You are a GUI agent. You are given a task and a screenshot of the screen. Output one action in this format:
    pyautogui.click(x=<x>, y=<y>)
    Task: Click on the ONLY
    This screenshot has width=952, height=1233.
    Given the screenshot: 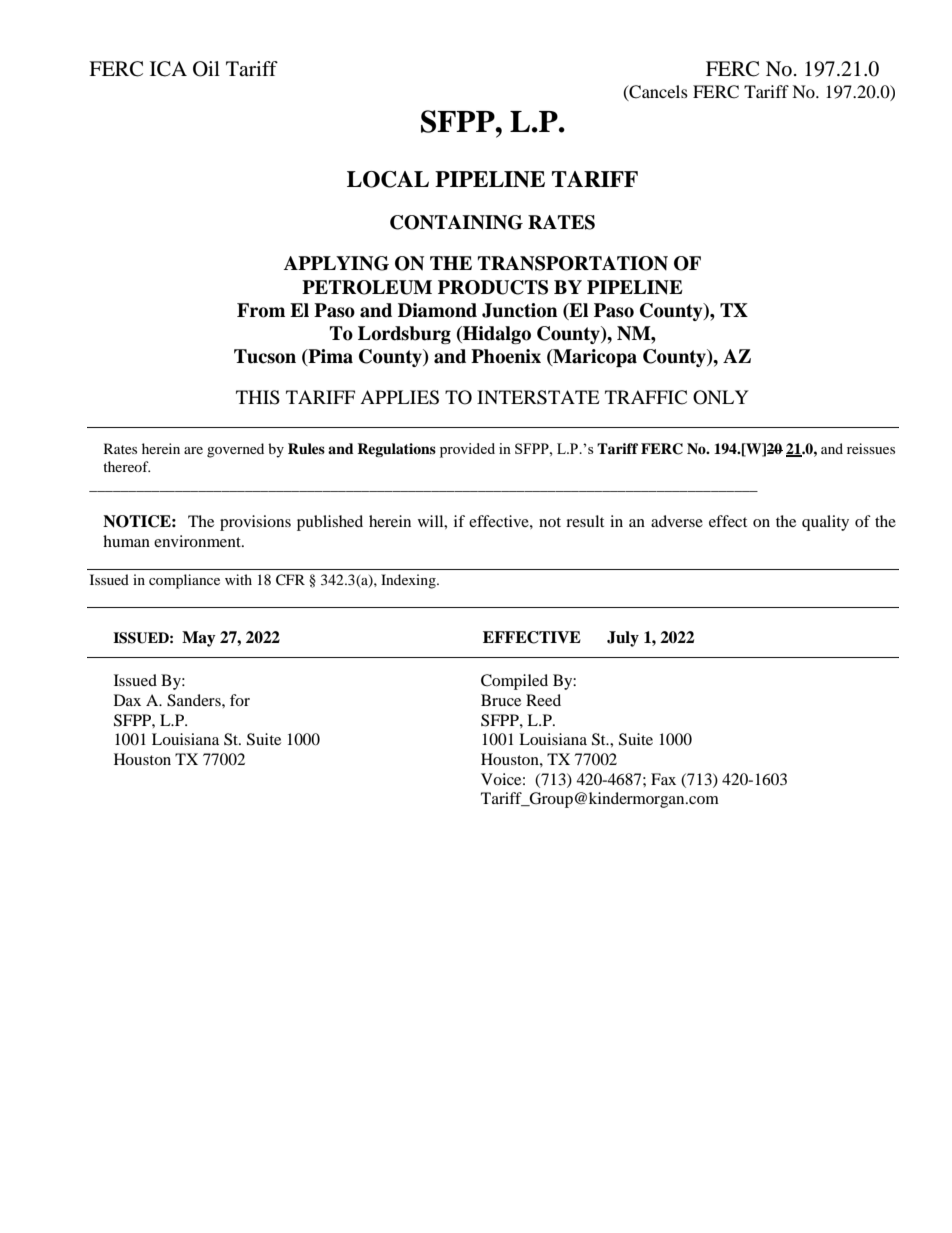 What is the action you would take?
    pyautogui.click(x=721, y=397)
